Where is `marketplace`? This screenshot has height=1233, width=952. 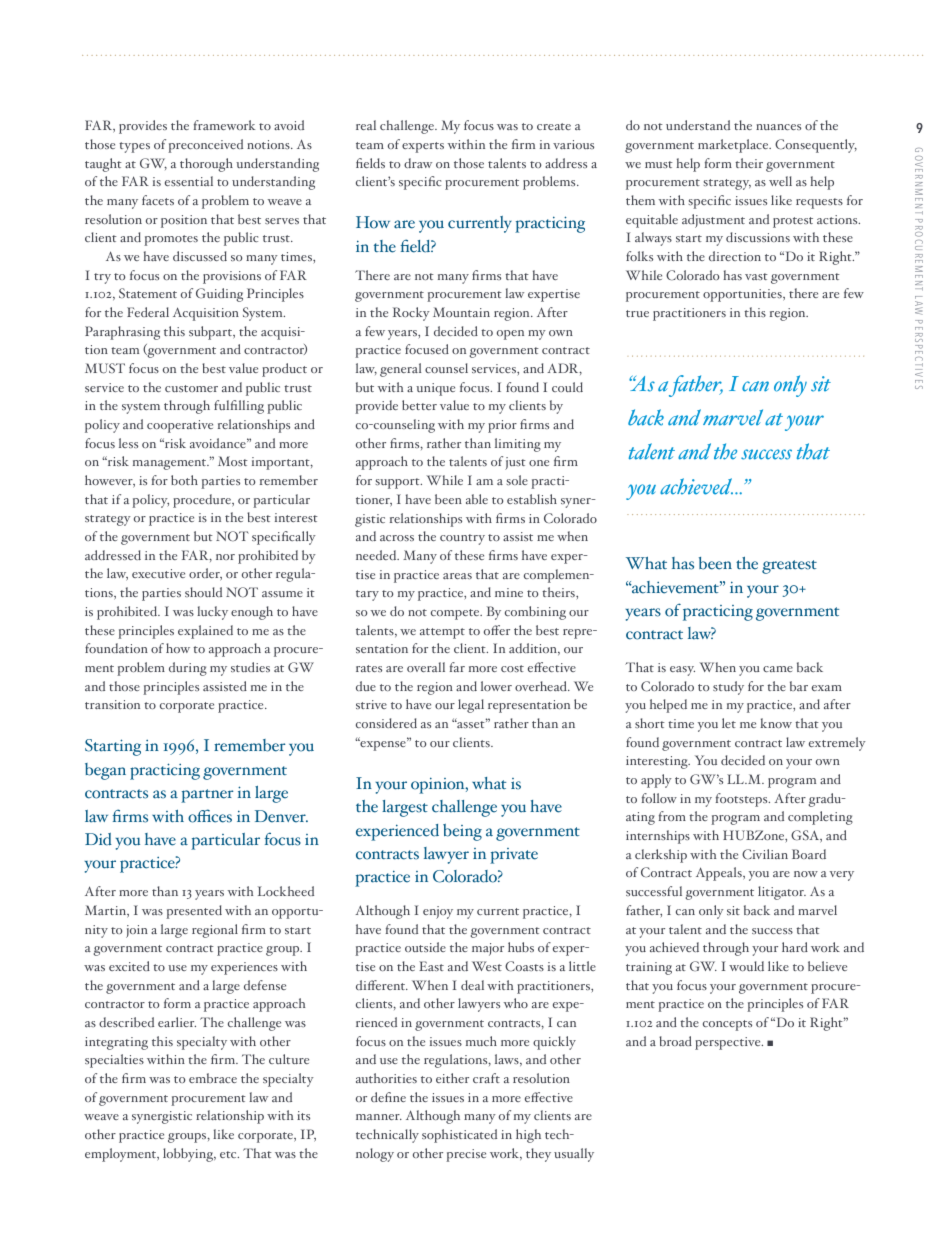
marketplace is located at coordinates (734, 146).
